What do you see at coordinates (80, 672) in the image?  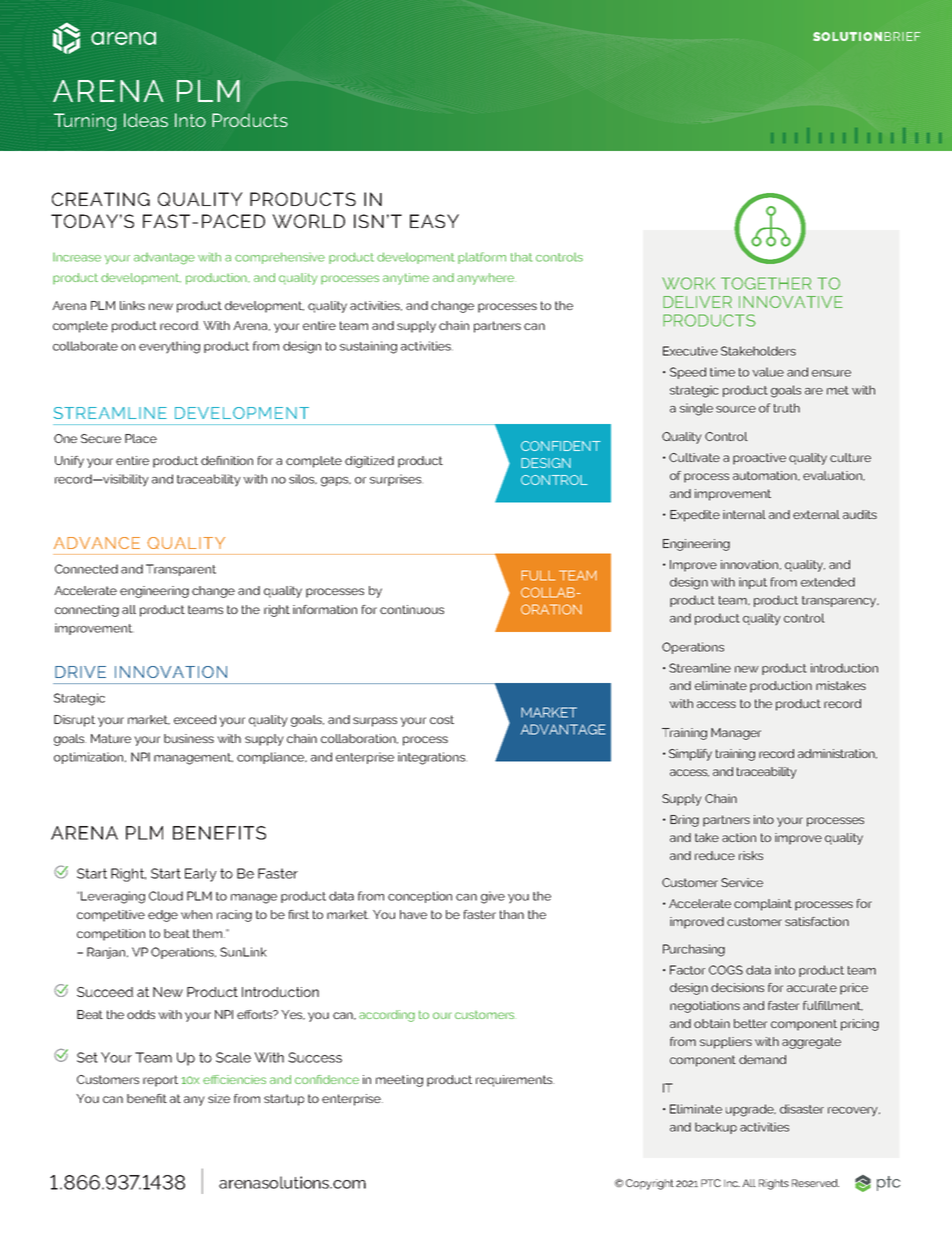 I see `DRIVE` at bounding box center [80, 672].
